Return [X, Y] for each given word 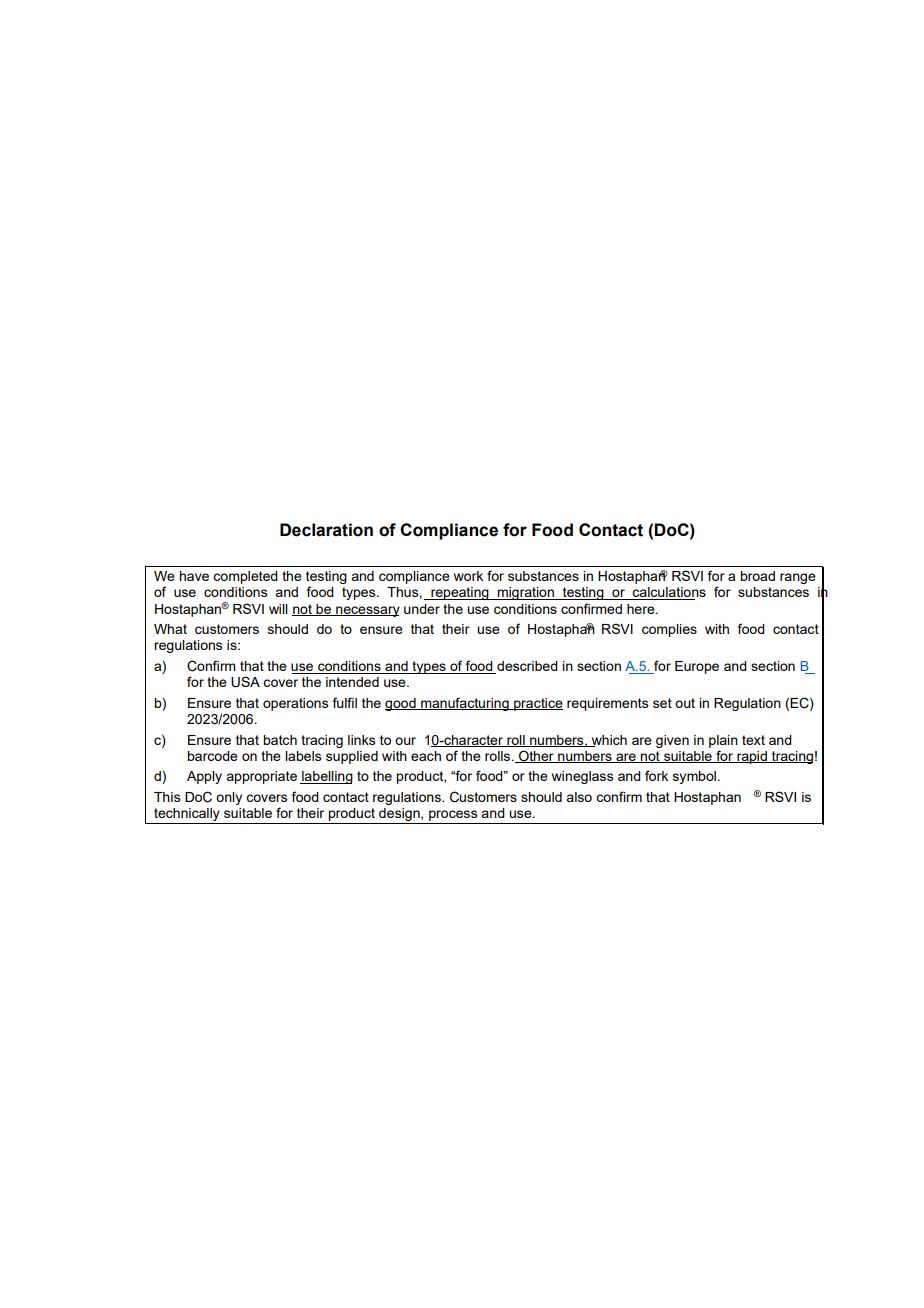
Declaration [326, 530]
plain [723, 741]
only [229, 798]
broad [757, 576]
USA [245, 682]
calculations [668, 593]
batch [280, 740]
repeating [460, 593]
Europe [697, 667]
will [278, 609]
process [453, 817]
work [468, 576]
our [405, 741]
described [526, 667]
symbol [694, 777]
